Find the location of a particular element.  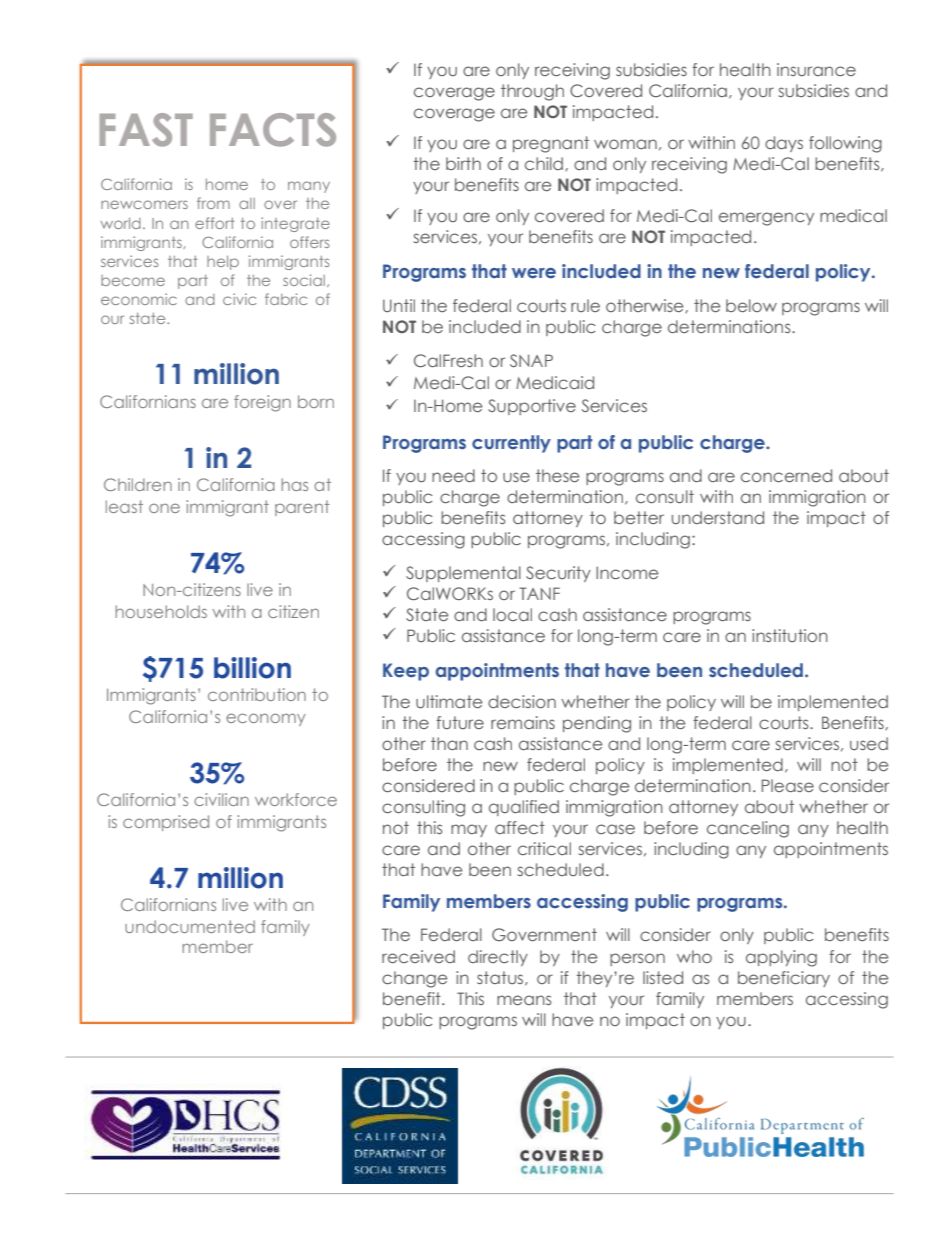

Please is located at coordinates (788, 785).
